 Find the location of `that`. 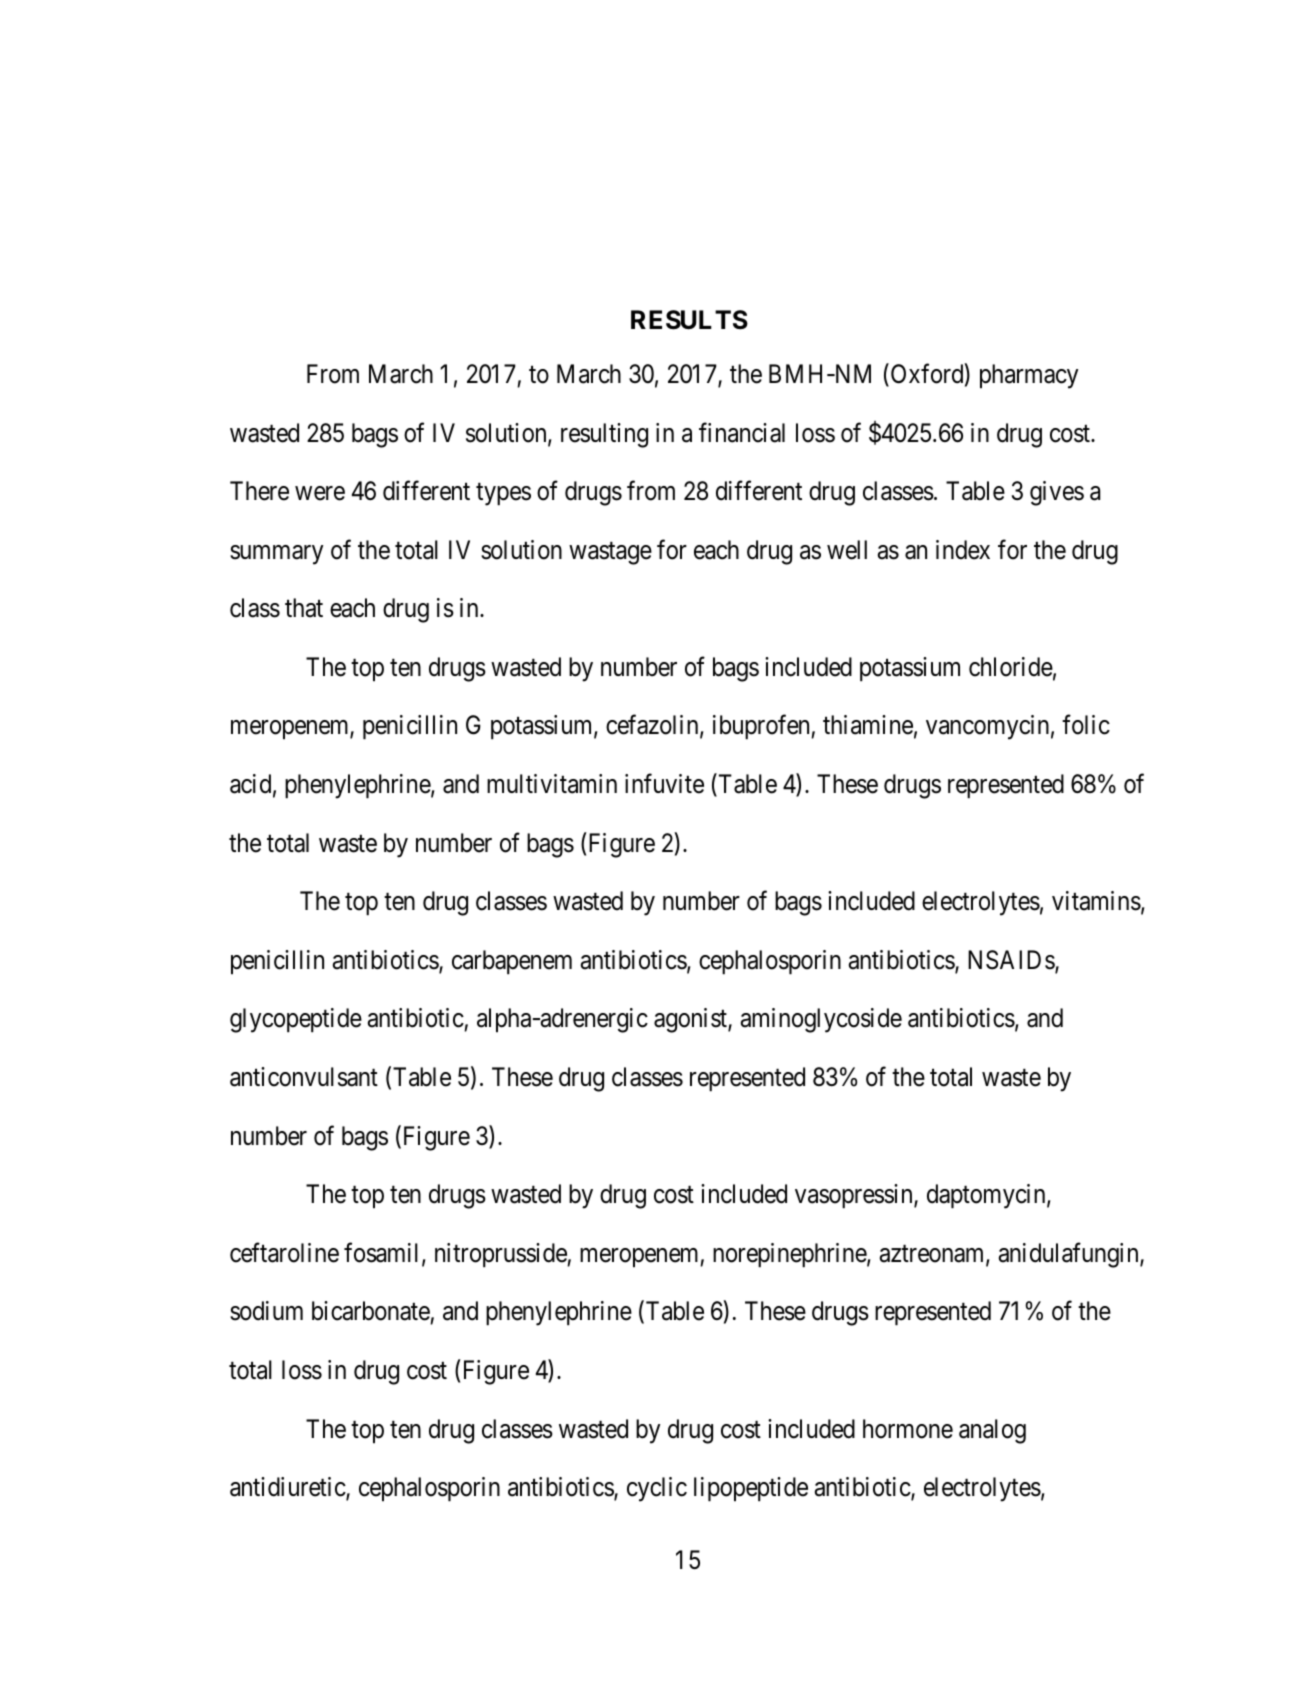

that is located at coordinates (304, 608).
